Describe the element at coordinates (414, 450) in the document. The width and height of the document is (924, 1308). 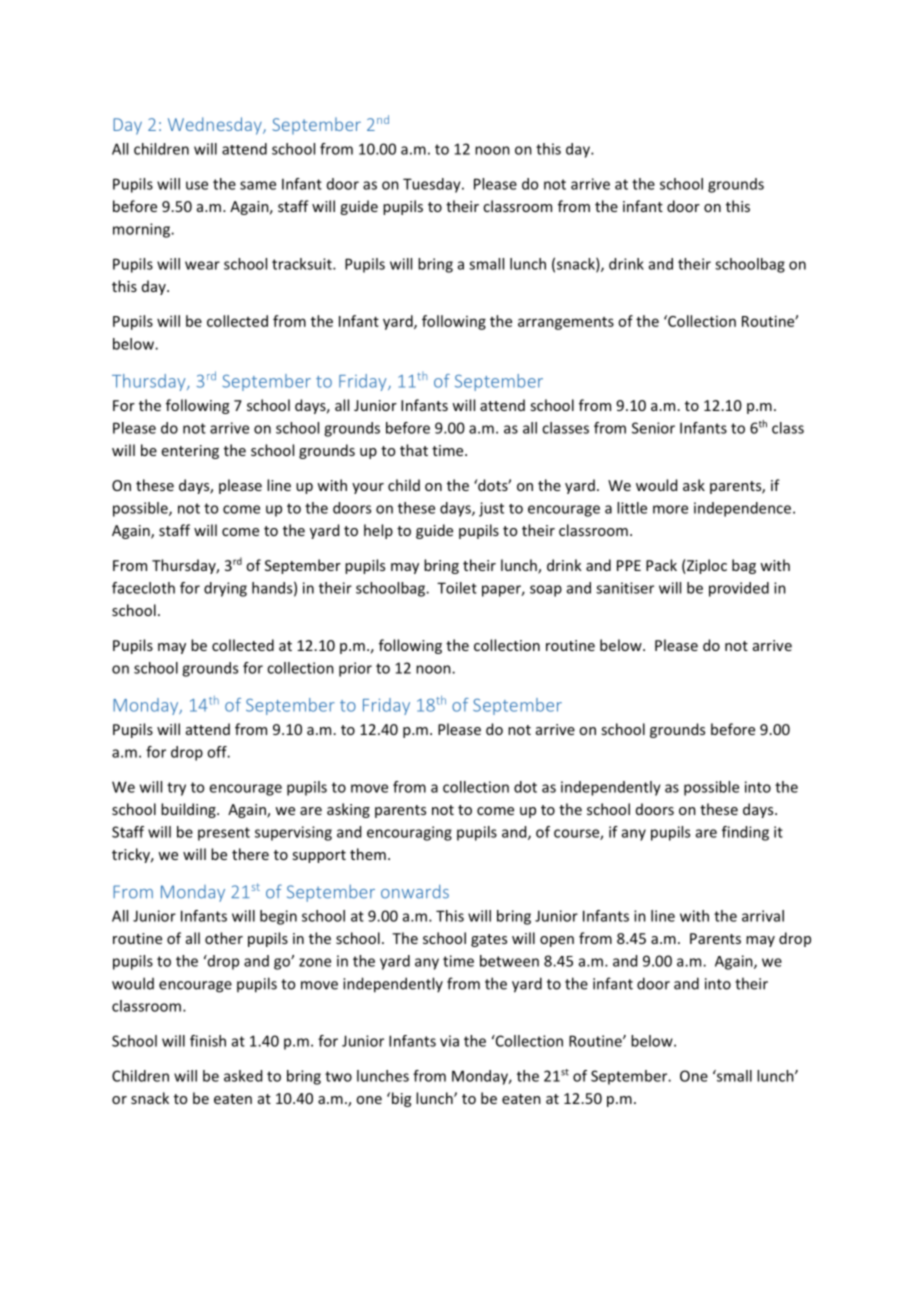
I see `that` at that location.
